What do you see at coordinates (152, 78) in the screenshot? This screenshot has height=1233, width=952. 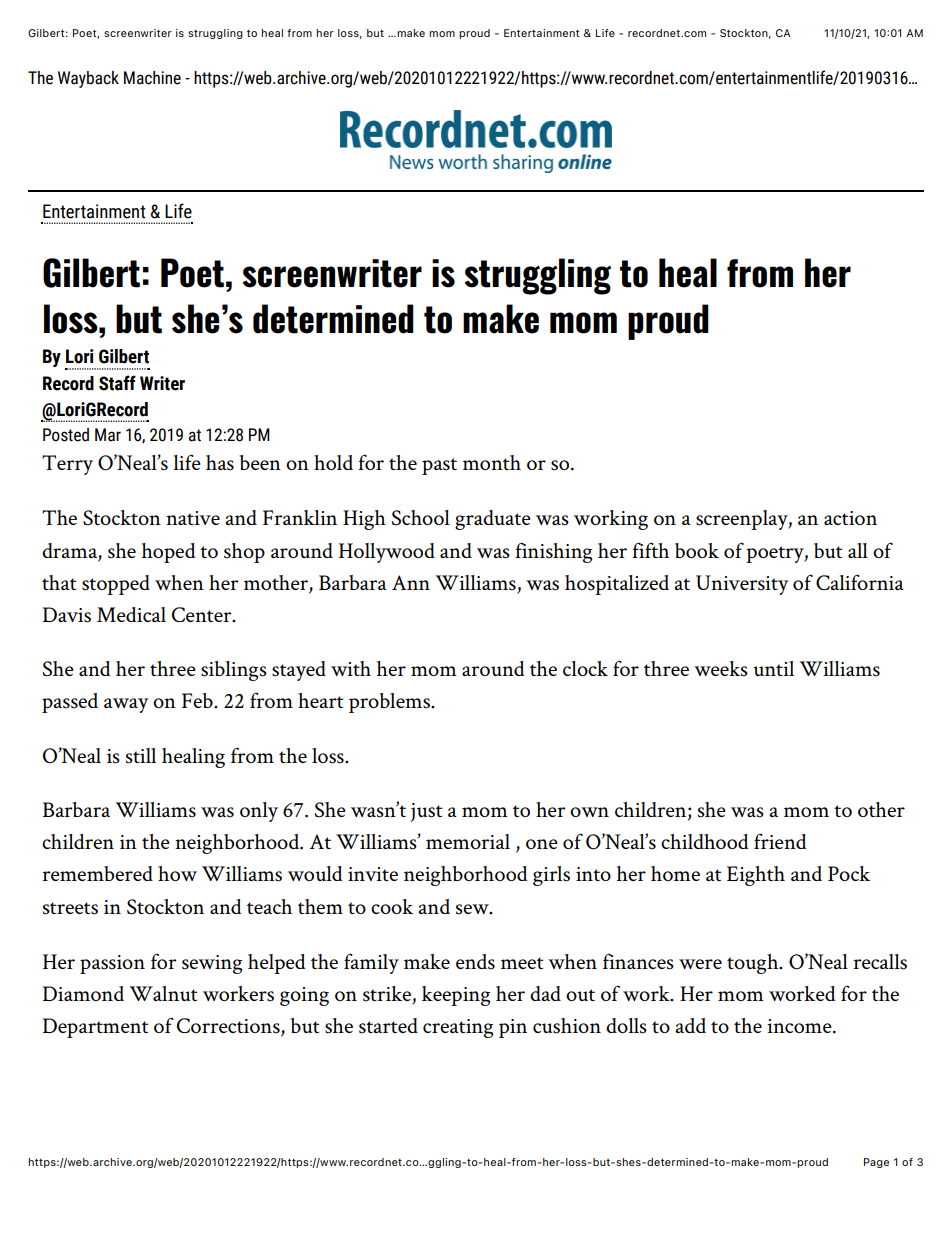 I see `Machine` at bounding box center [152, 78].
